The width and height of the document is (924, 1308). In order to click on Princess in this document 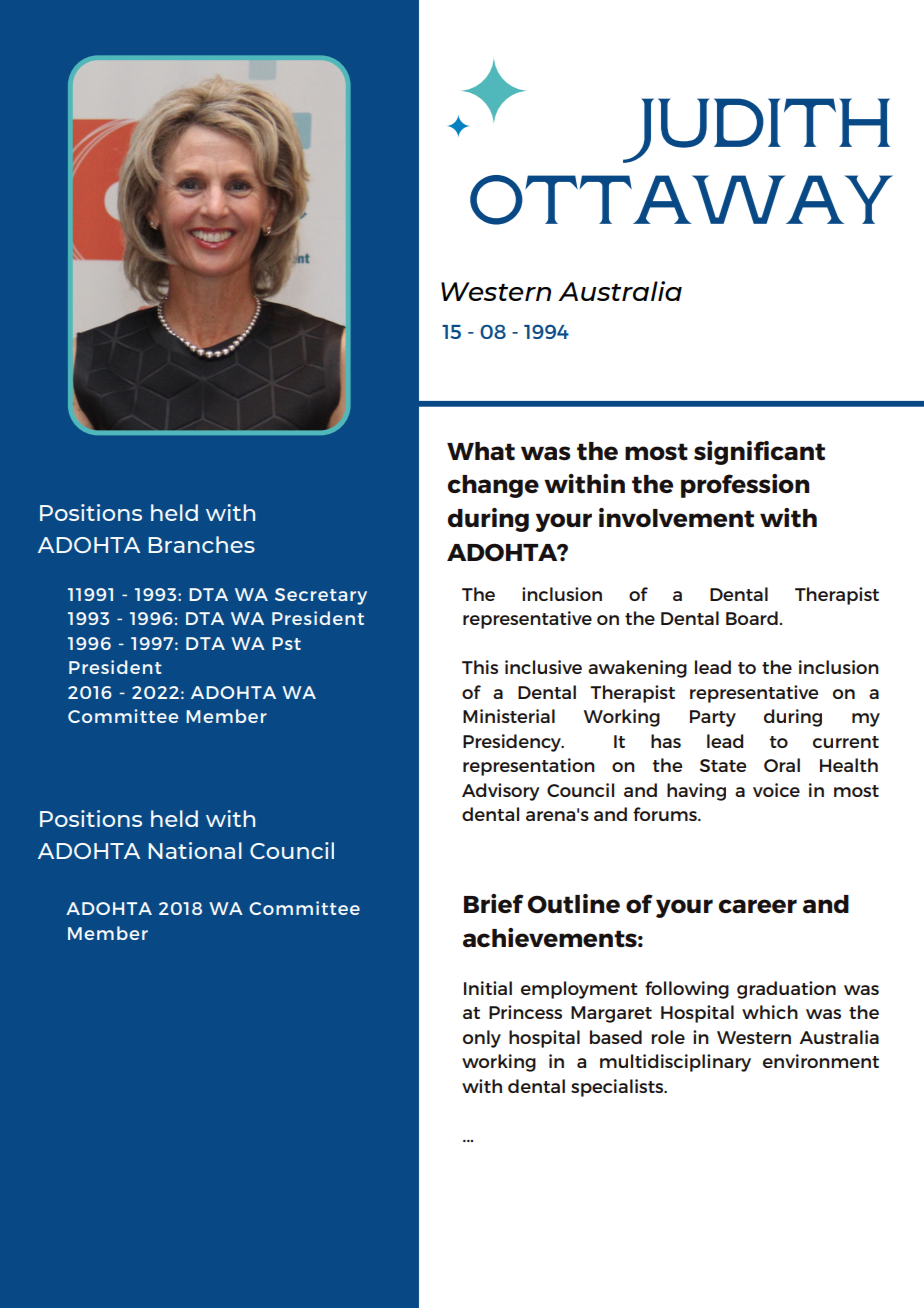, I will do `click(525, 1012)`.
